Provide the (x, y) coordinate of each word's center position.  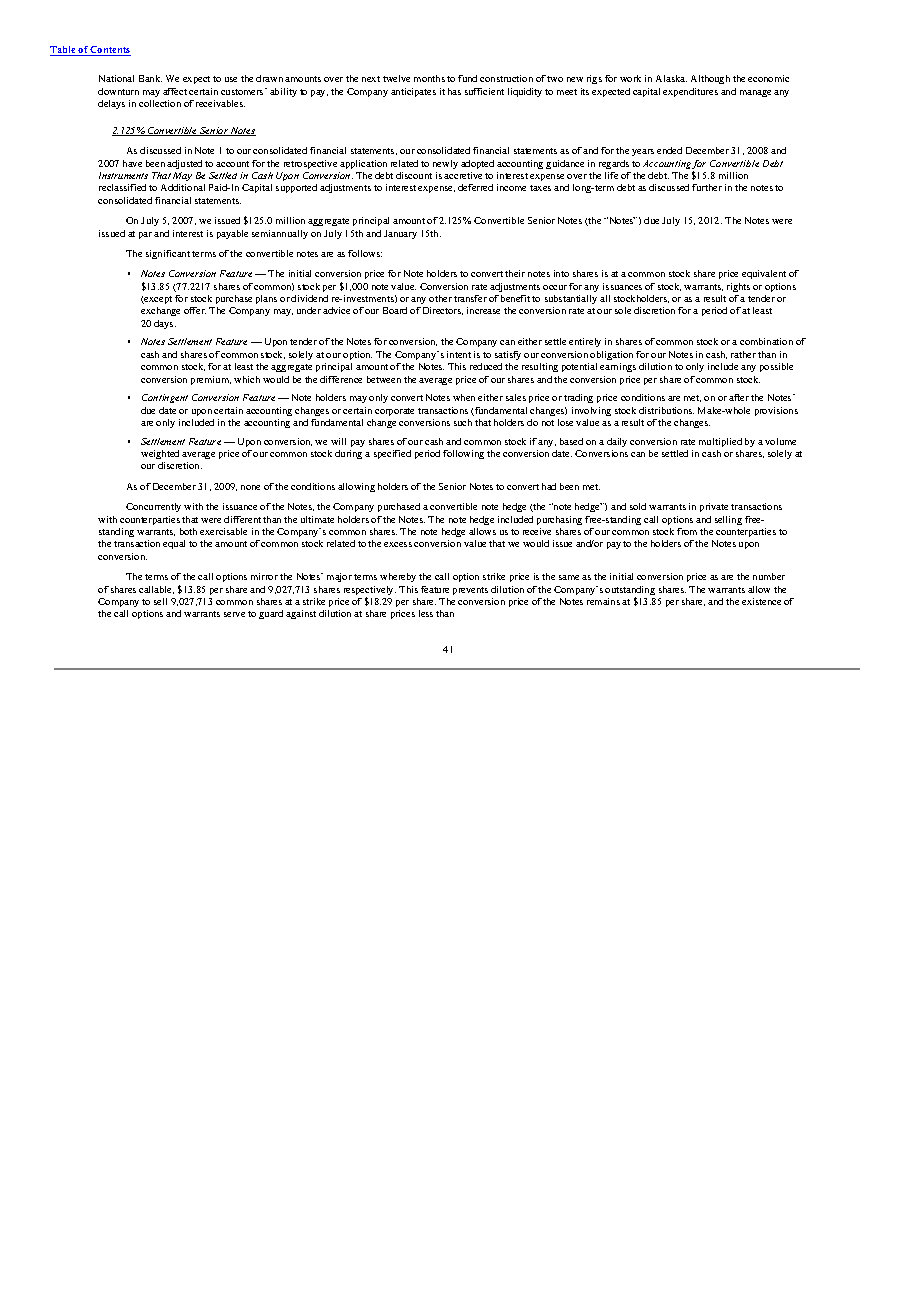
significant (168, 254)
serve (234, 614)
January (400, 234)
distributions (666, 410)
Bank (150, 78)
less (426, 613)
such (463, 422)
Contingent (165, 398)
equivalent (764, 274)
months (429, 78)
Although (710, 79)
